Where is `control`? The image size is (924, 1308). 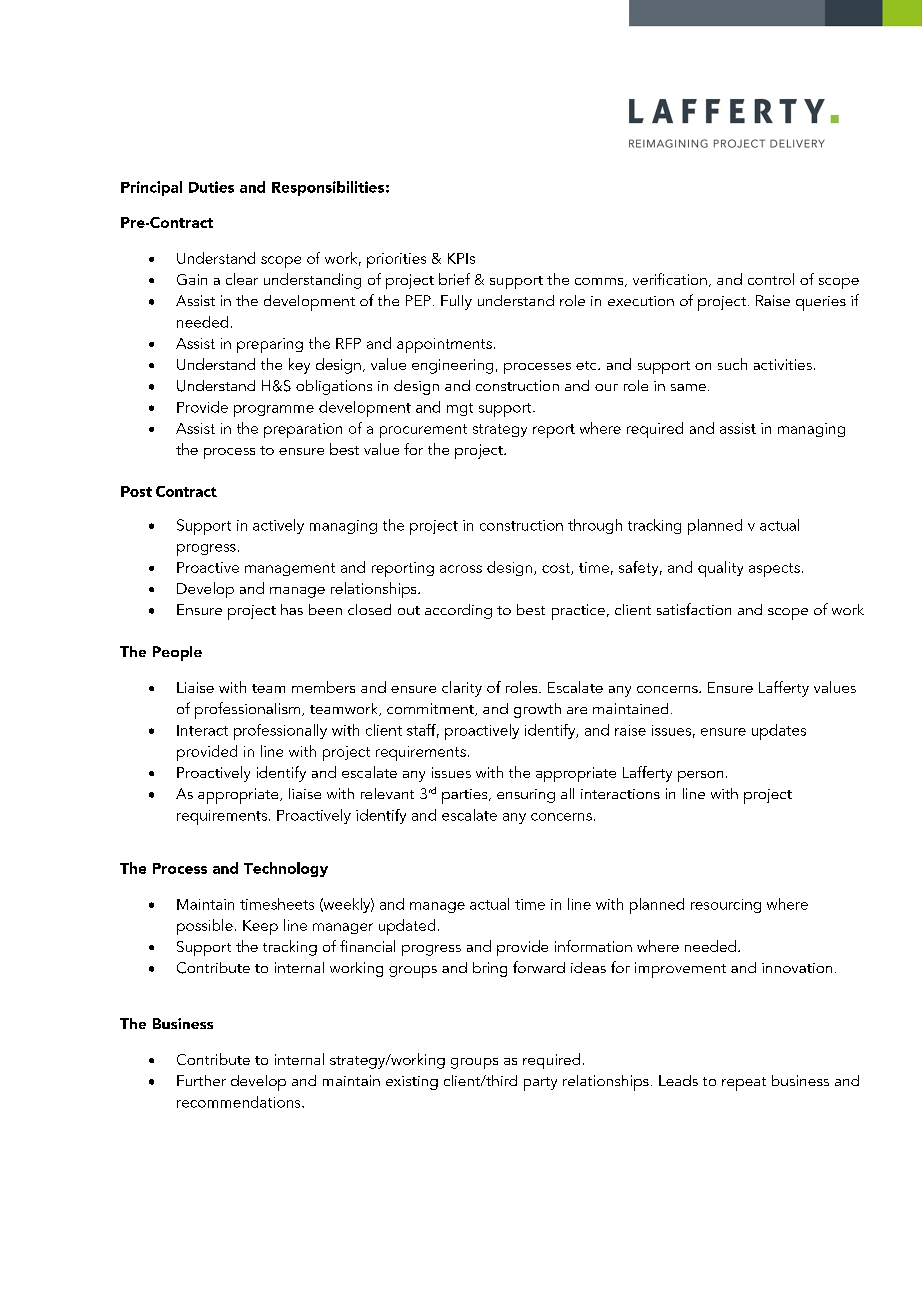
control is located at coordinates (771, 279).
